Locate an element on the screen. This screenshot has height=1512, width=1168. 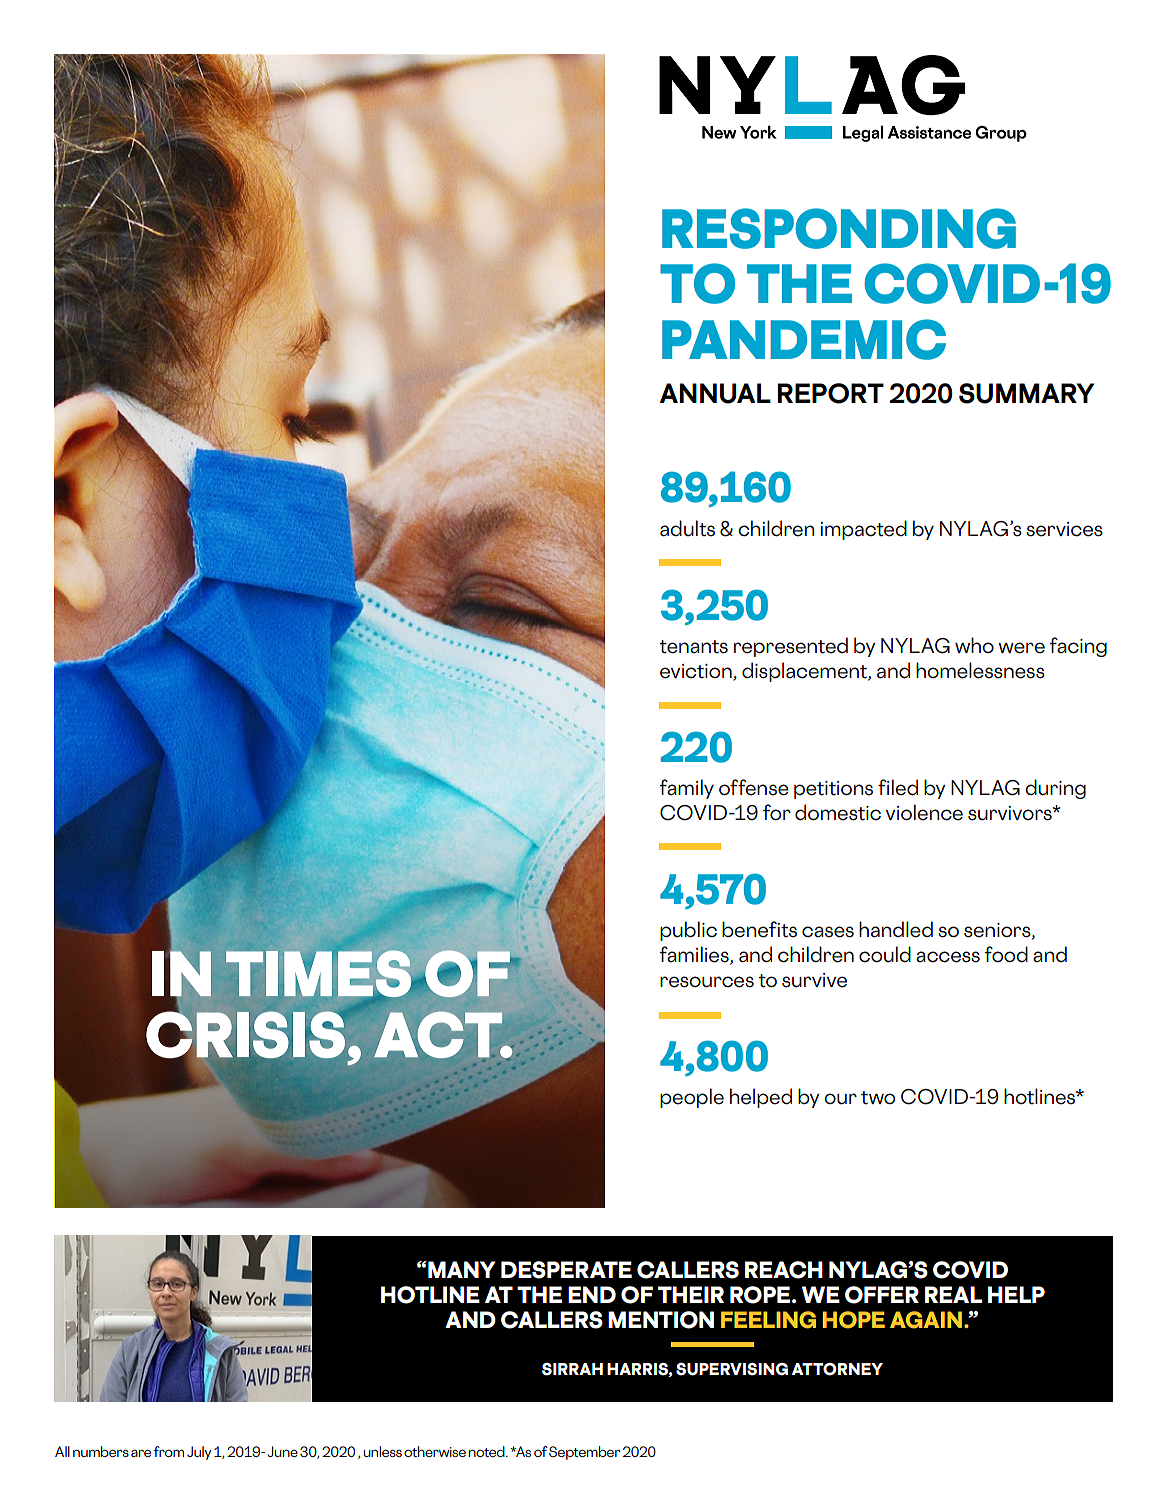
September is located at coordinates (585, 1453).
